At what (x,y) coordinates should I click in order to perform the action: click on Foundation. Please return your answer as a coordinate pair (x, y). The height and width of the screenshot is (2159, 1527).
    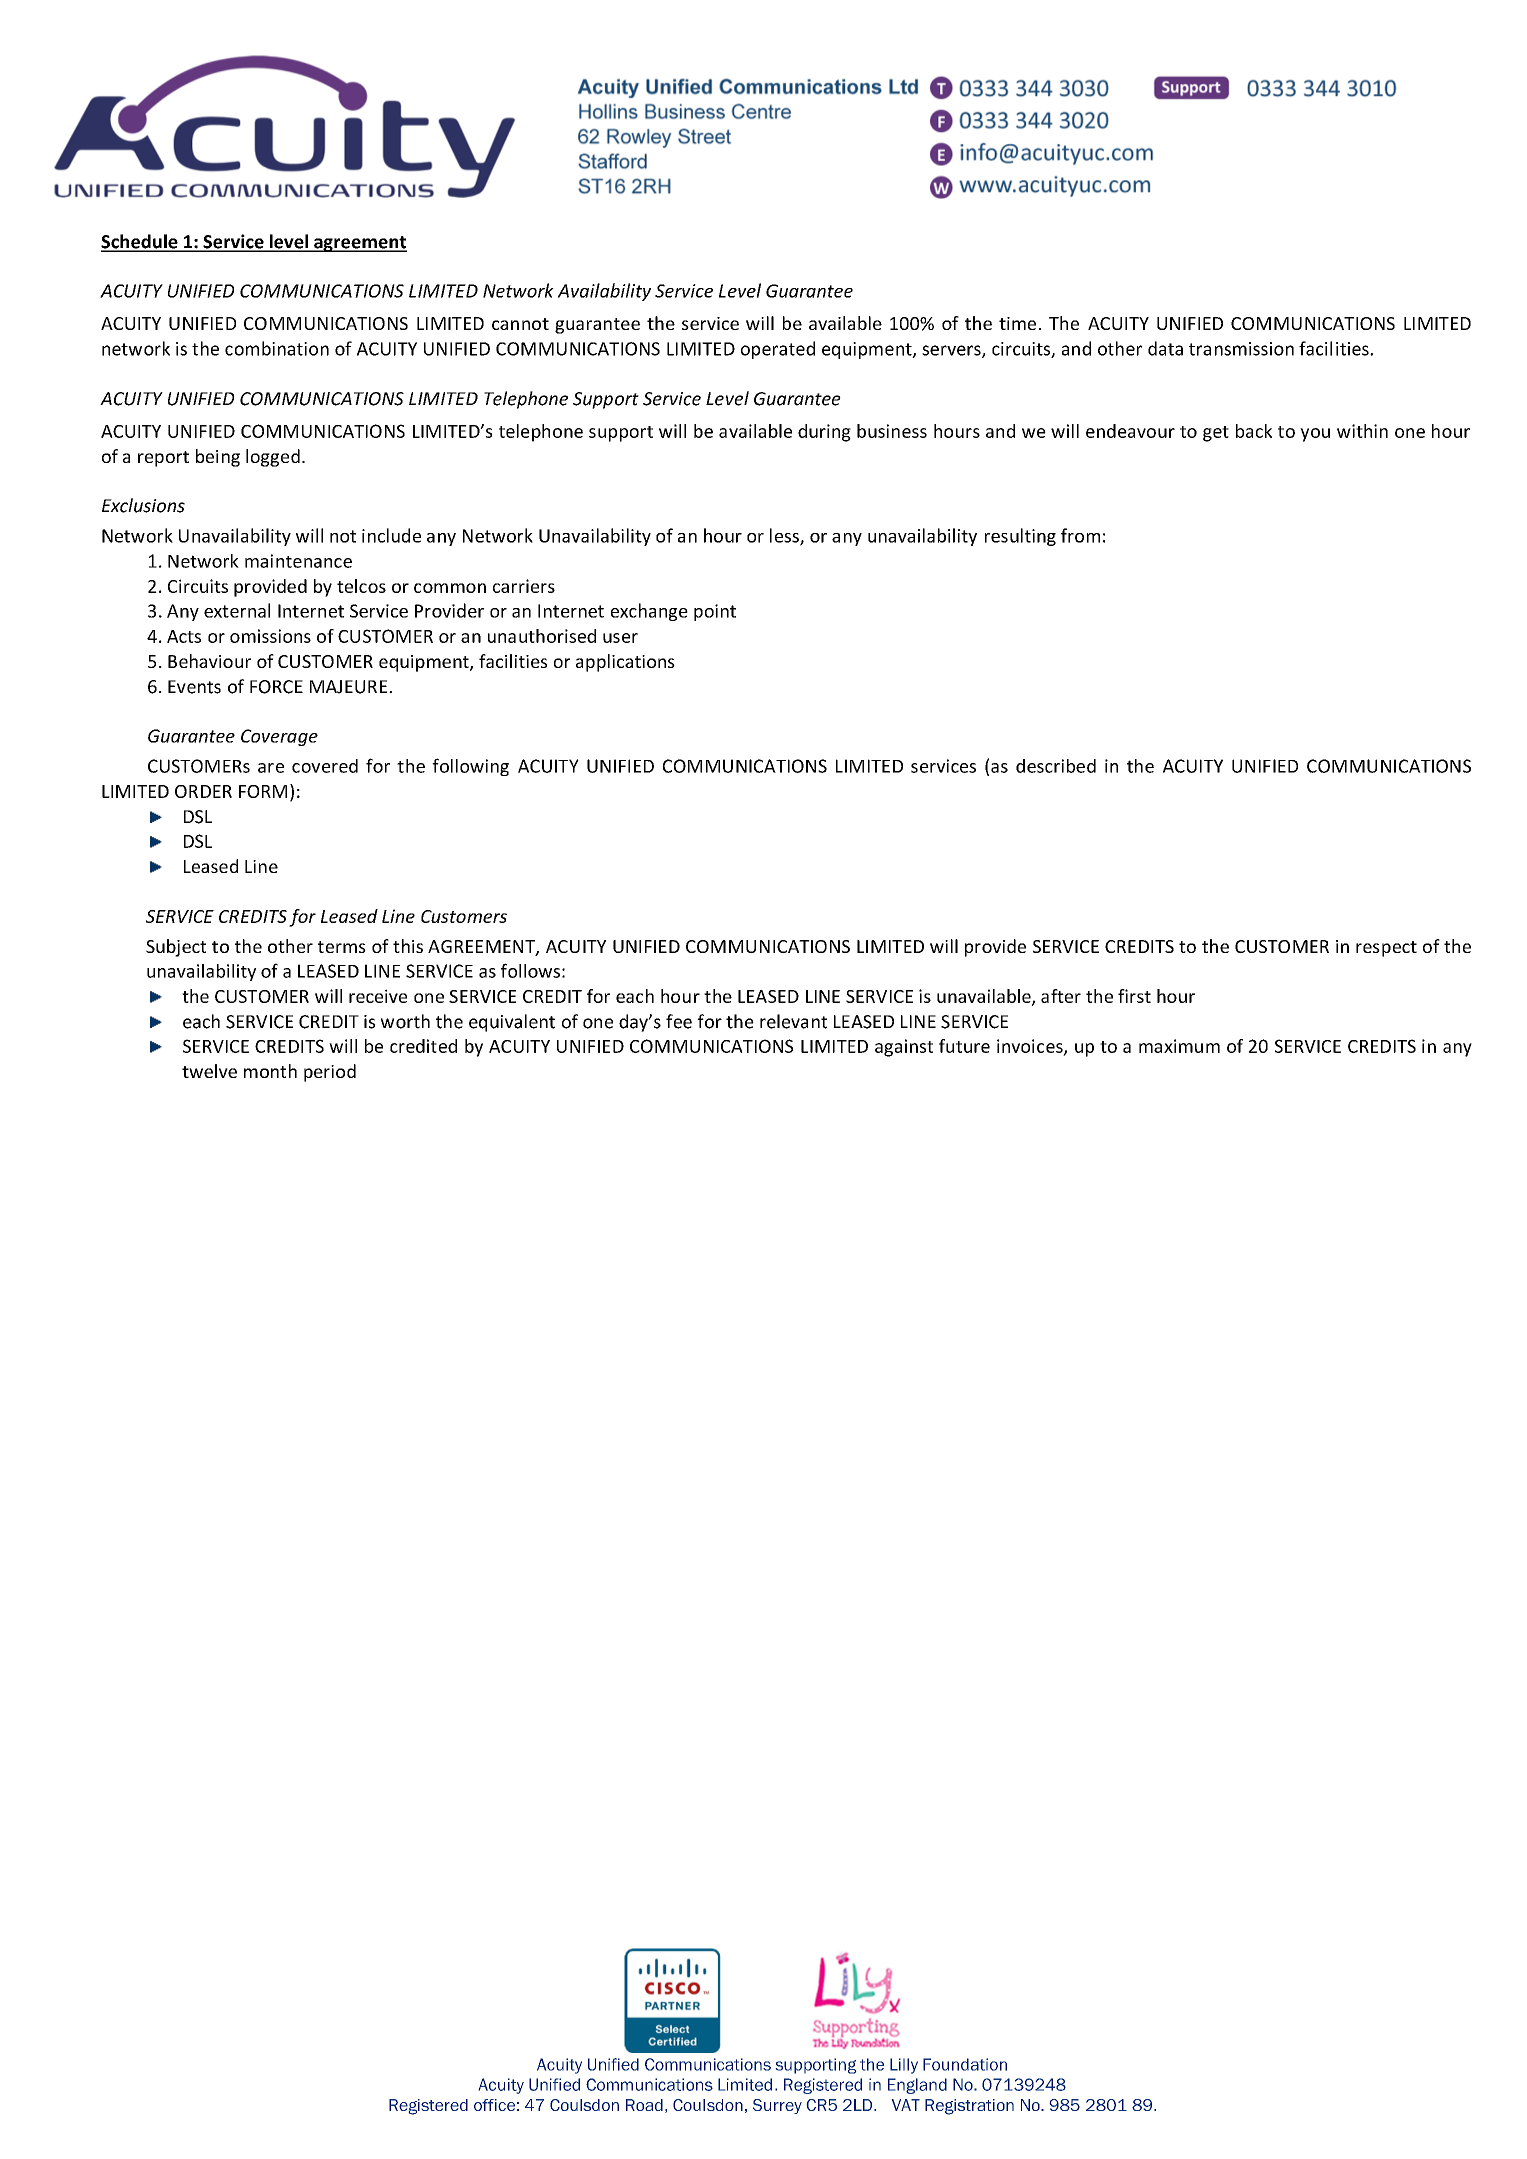
    Looking at the image, I should click on (965, 2064).
